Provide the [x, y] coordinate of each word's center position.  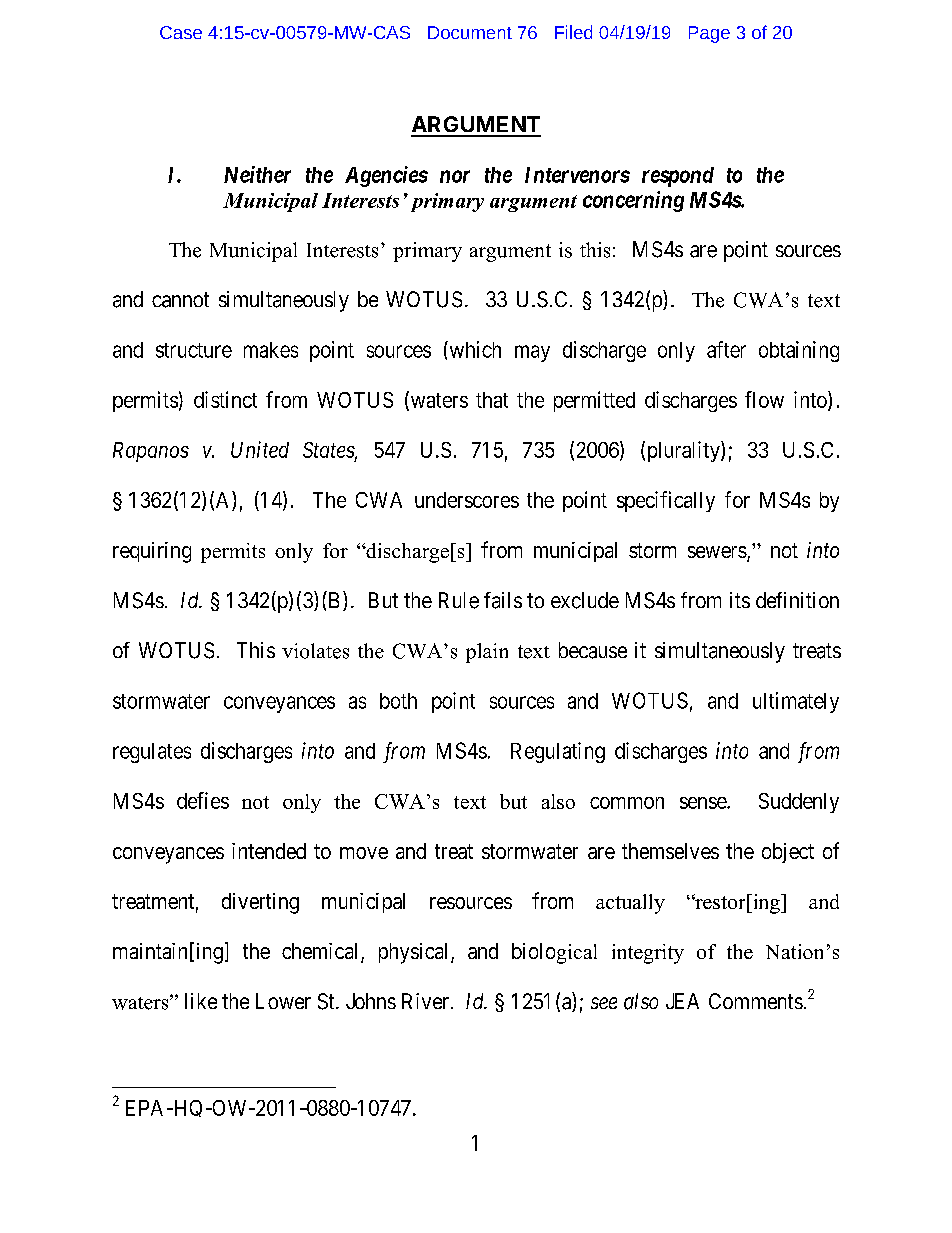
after [726, 349]
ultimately [796, 702]
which [474, 349]
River [427, 1001]
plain [487, 653]
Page [709, 34]
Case [181, 32]
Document [470, 32]
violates [315, 651]
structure [194, 350]
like [201, 1001]
